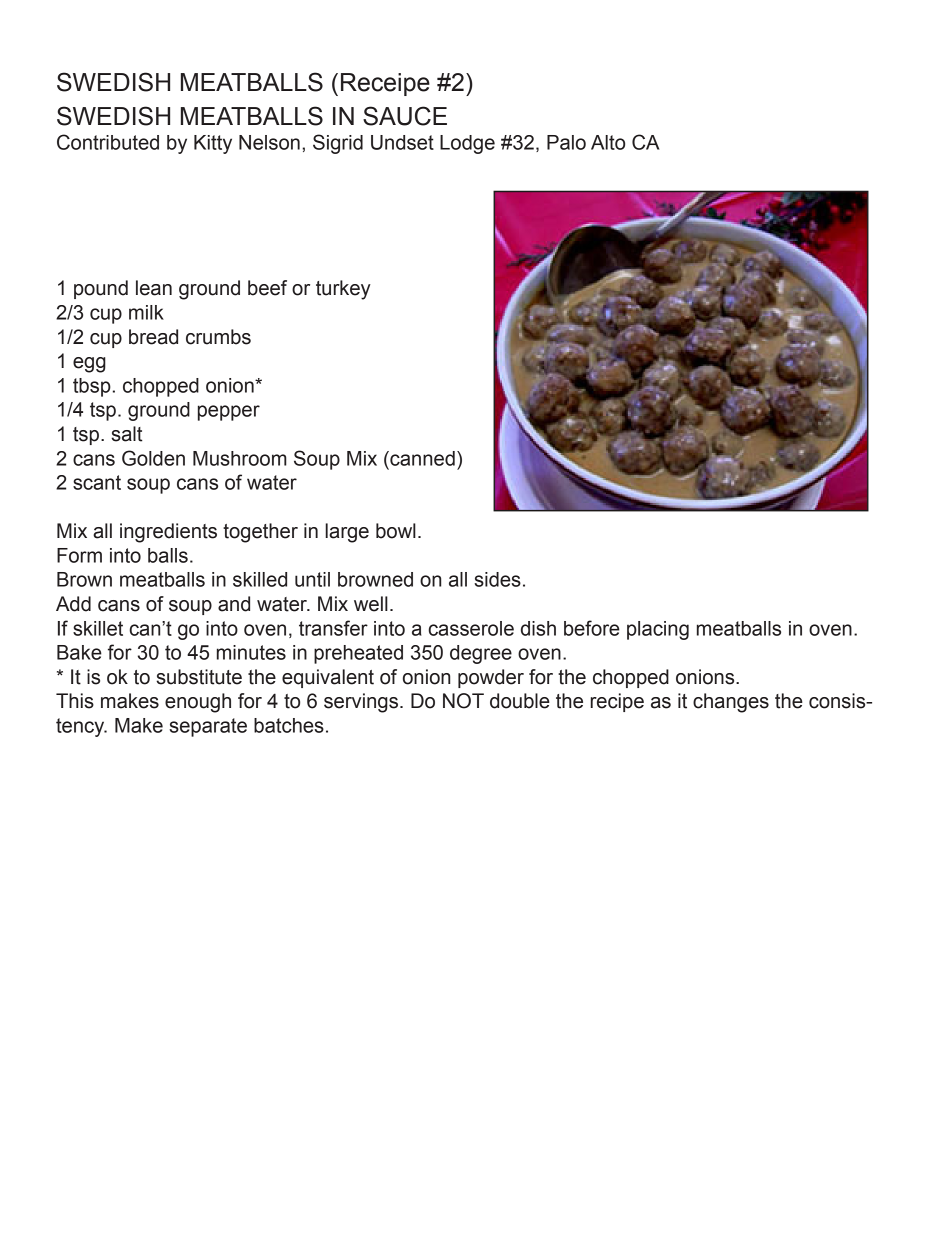 Image resolution: width=952 pixels, height=1233 pixels. What do you see at coordinates (396, 531) in the screenshot?
I see `bowl` at bounding box center [396, 531].
